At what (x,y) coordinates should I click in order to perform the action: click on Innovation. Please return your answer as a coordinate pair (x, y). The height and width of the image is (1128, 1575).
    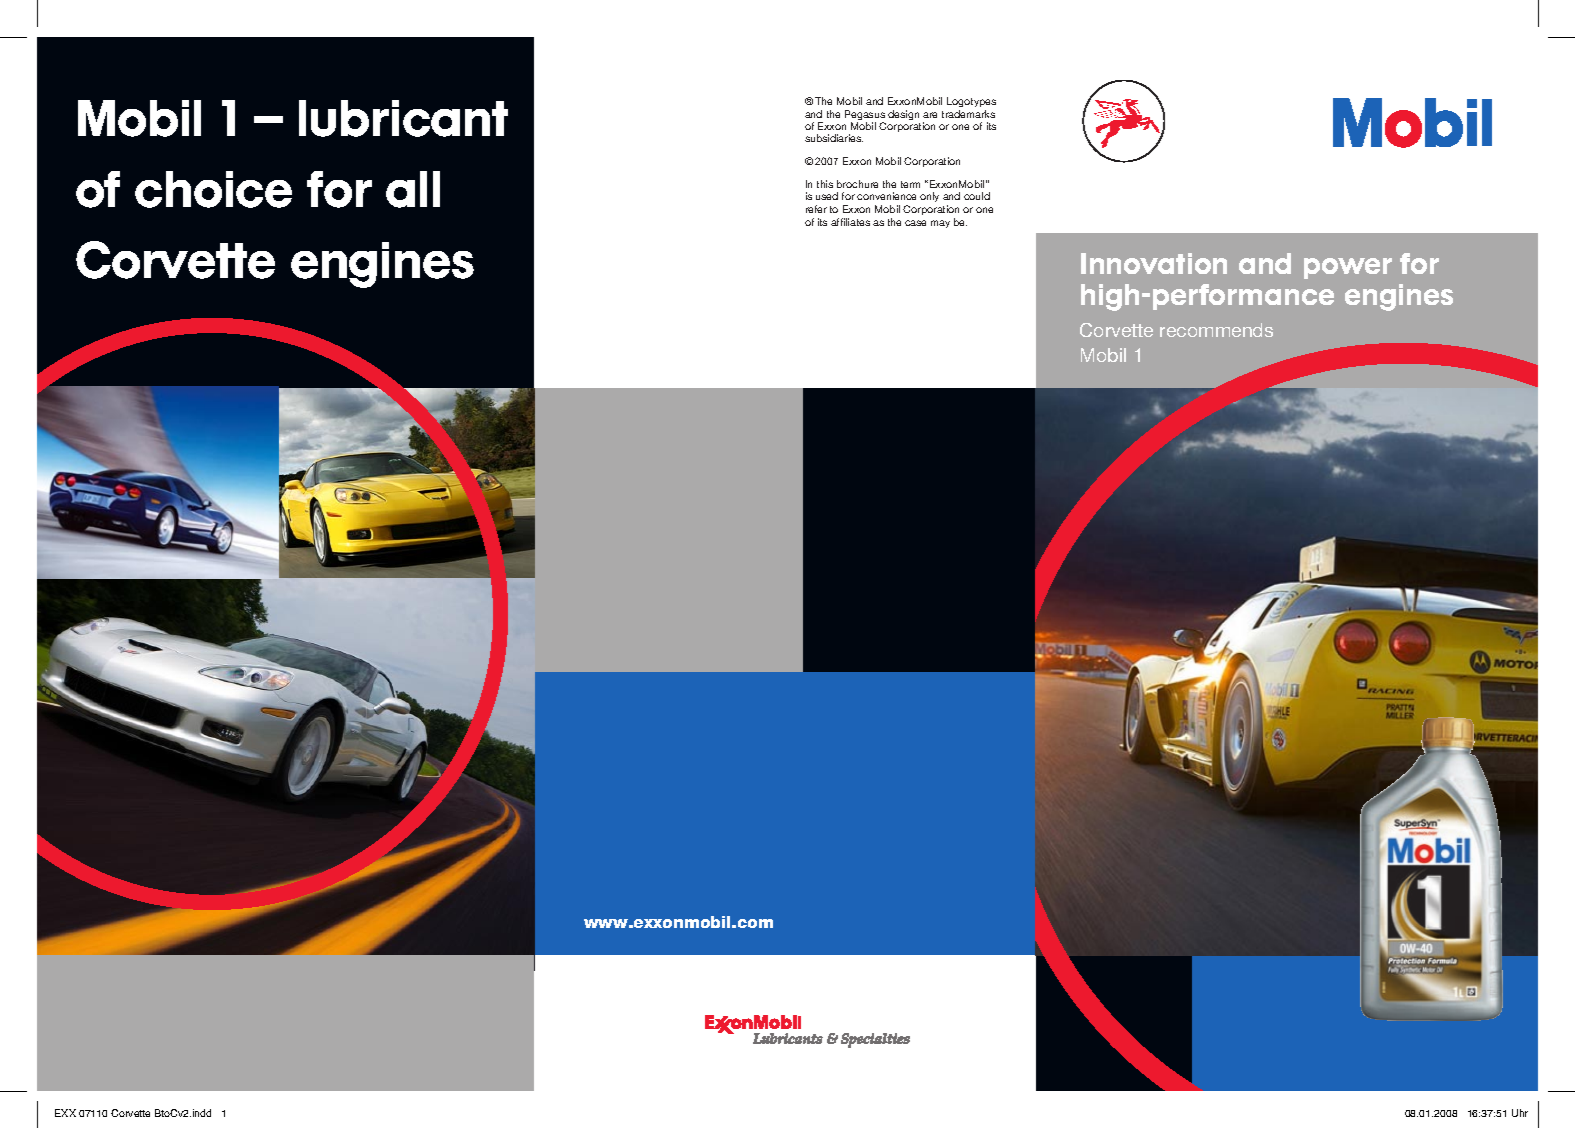
    Looking at the image, I should click on (1154, 263).
